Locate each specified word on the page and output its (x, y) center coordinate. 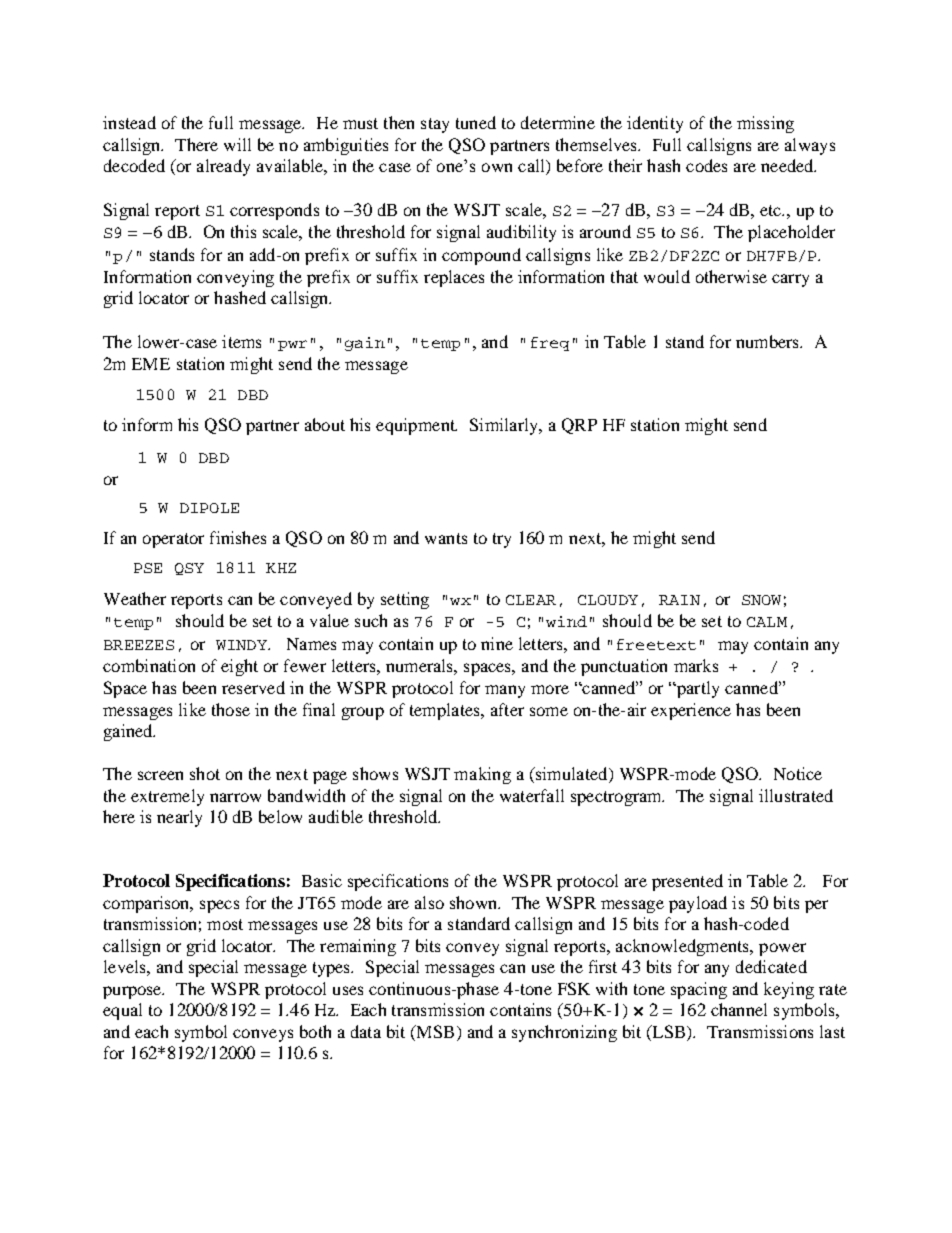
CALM (767, 622)
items (241, 341)
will (237, 144)
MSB (434, 1033)
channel (739, 1009)
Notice (798, 773)
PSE (148, 568)
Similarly (505, 426)
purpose (133, 992)
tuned (476, 122)
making (482, 775)
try (502, 540)
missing (765, 124)
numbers (768, 341)
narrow (235, 797)
